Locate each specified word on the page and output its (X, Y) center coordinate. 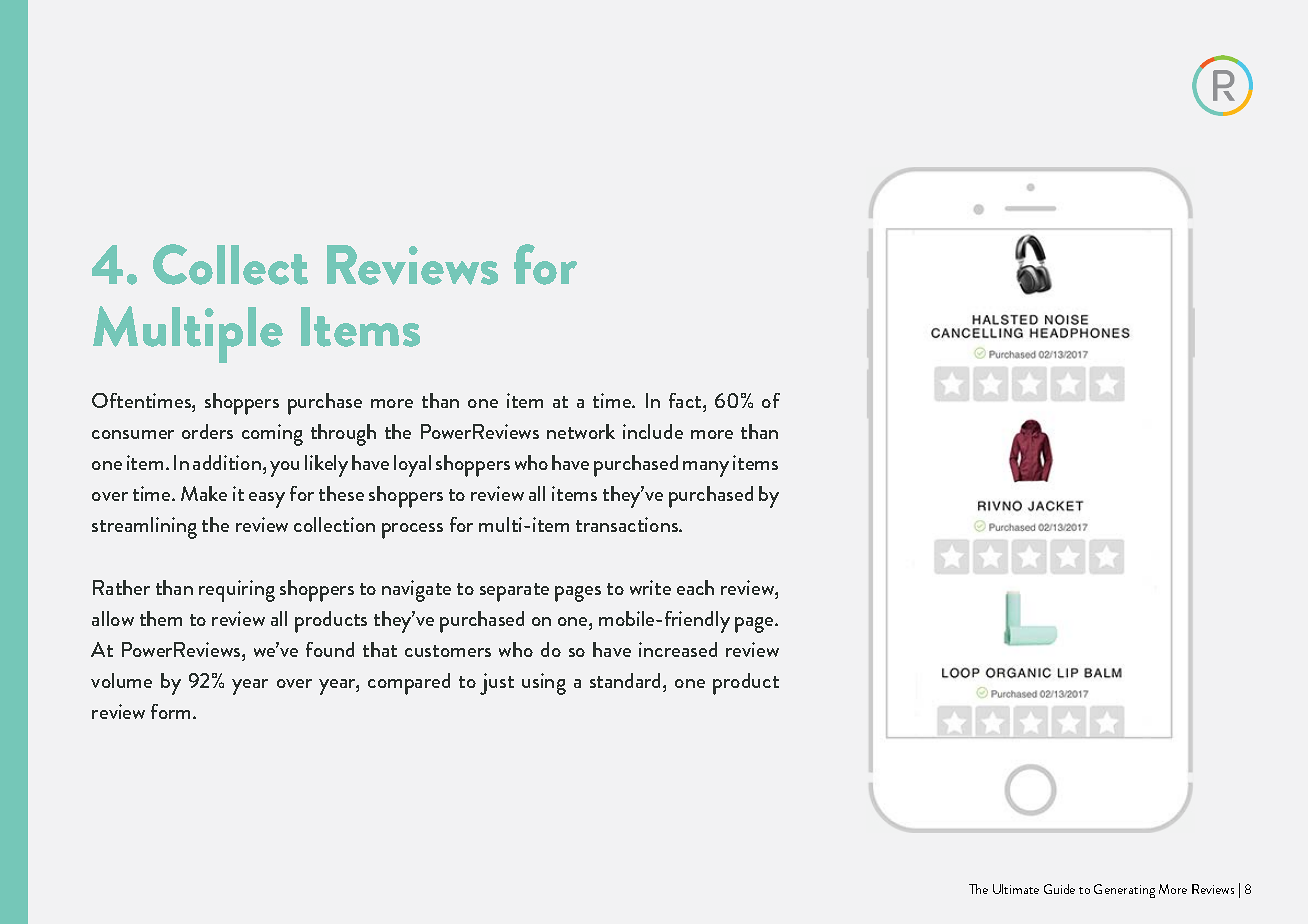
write (650, 587)
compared (409, 684)
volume (121, 680)
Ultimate (1016, 889)
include (653, 431)
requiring (237, 591)
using (544, 684)
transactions (628, 524)
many (706, 469)
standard (627, 680)
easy (267, 500)
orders (207, 431)
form (172, 711)
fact (686, 400)
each (695, 587)
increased (678, 649)
